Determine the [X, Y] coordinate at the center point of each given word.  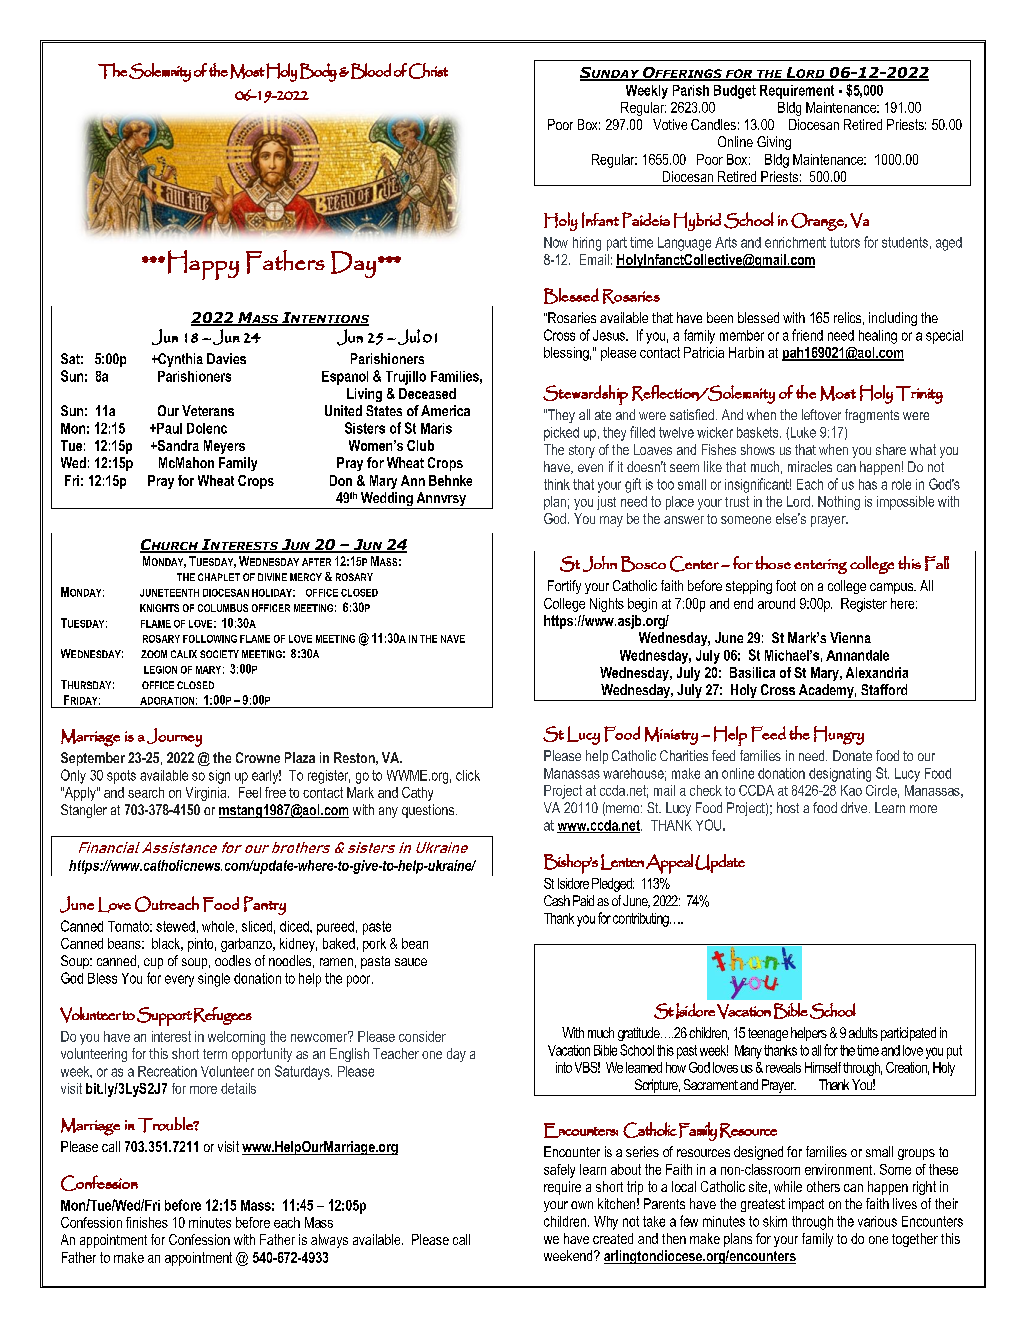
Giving [774, 143]
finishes [147, 1222]
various [877, 1221]
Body [318, 72]
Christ [428, 71]
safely [559, 1171]
